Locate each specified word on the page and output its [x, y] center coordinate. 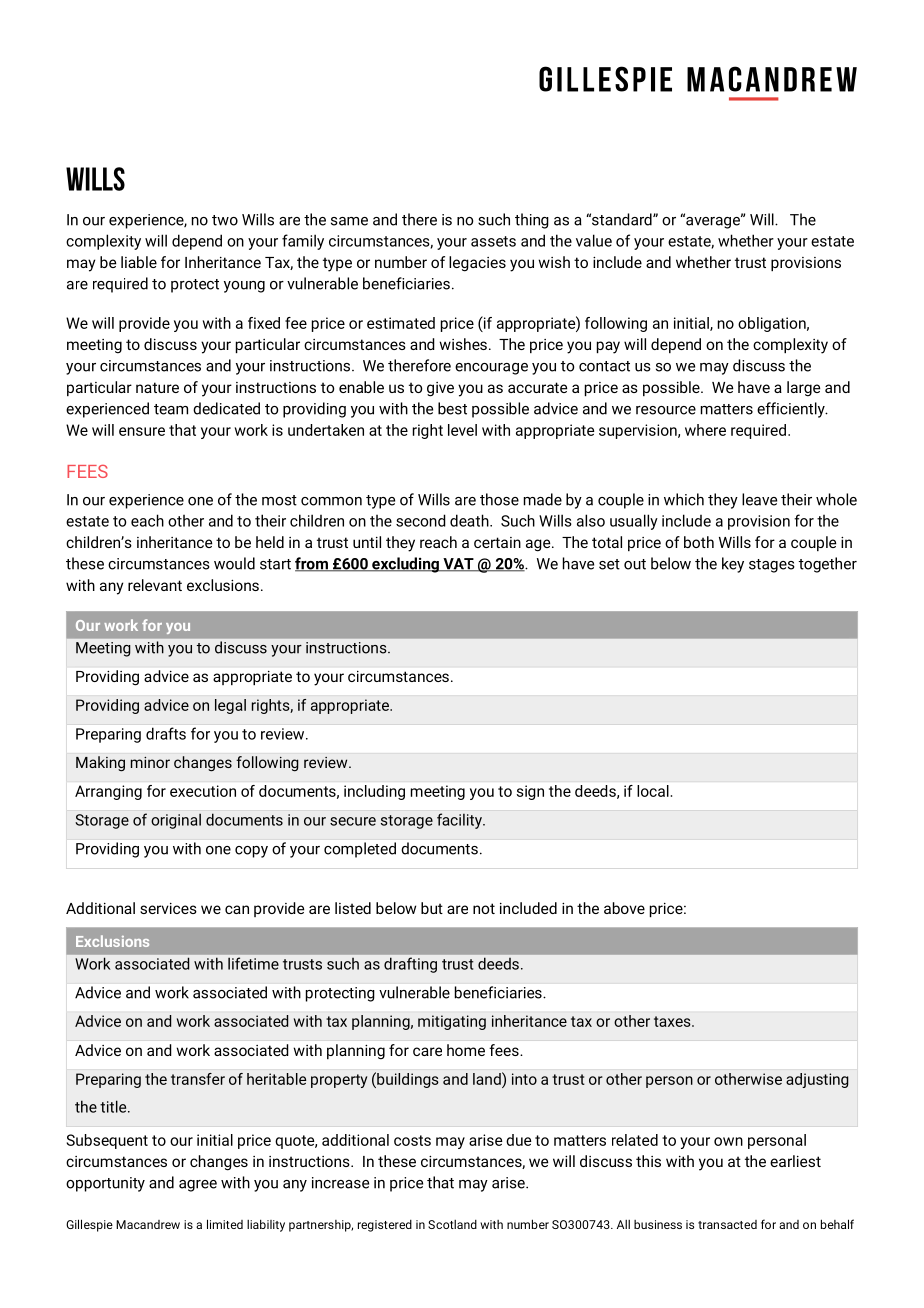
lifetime [253, 963]
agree [198, 1186]
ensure [142, 431]
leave [759, 499]
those [499, 499]
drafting [410, 965]
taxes [673, 1021]
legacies [477, 264]
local [653, 791]
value [594, 240]
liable [139, 262]
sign [530, 792]
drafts [166, 733]
